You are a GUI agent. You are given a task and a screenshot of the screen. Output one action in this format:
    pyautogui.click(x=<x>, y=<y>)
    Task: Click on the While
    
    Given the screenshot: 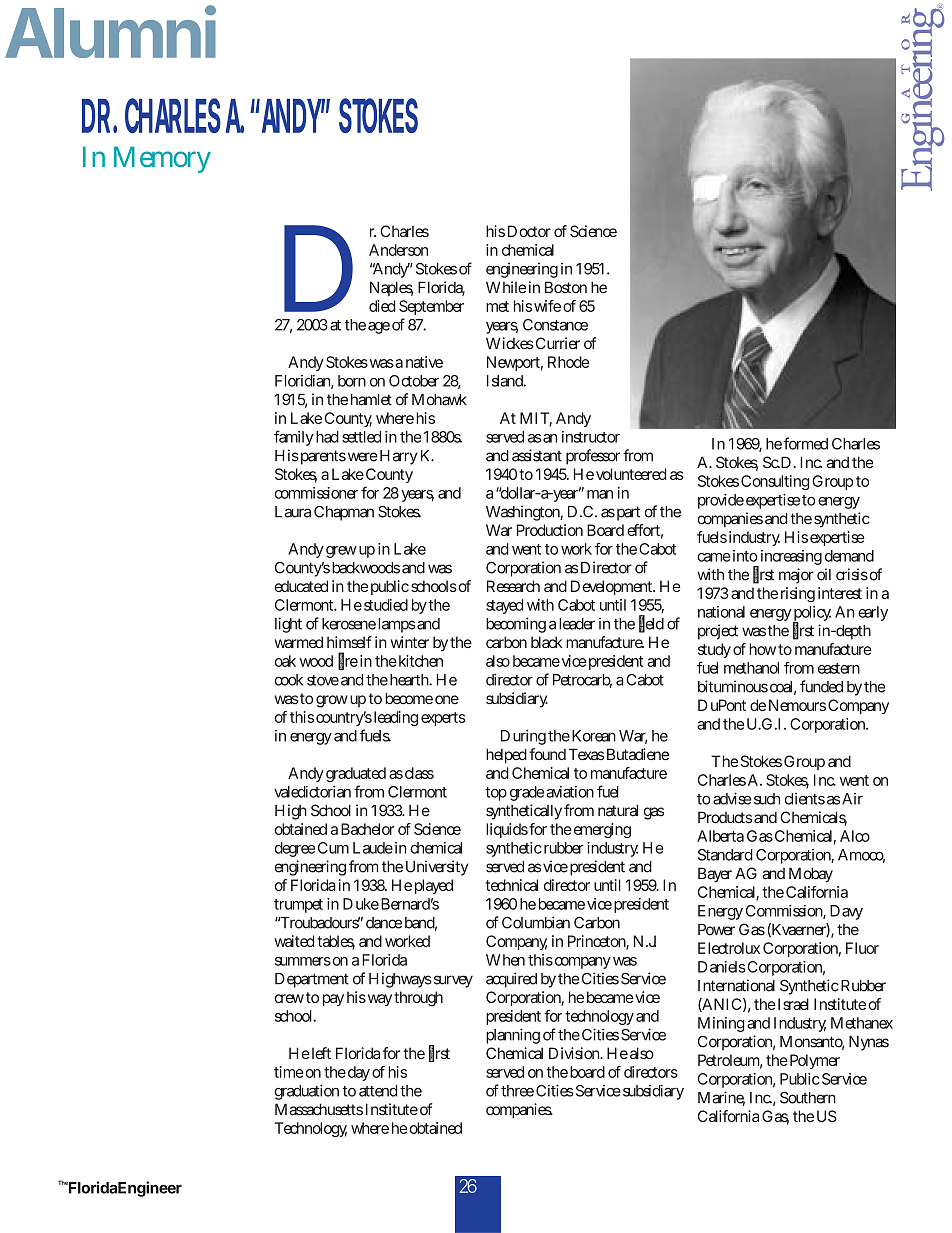 What is the action you would take?
    pyautogui.click(x=506, y=287)
